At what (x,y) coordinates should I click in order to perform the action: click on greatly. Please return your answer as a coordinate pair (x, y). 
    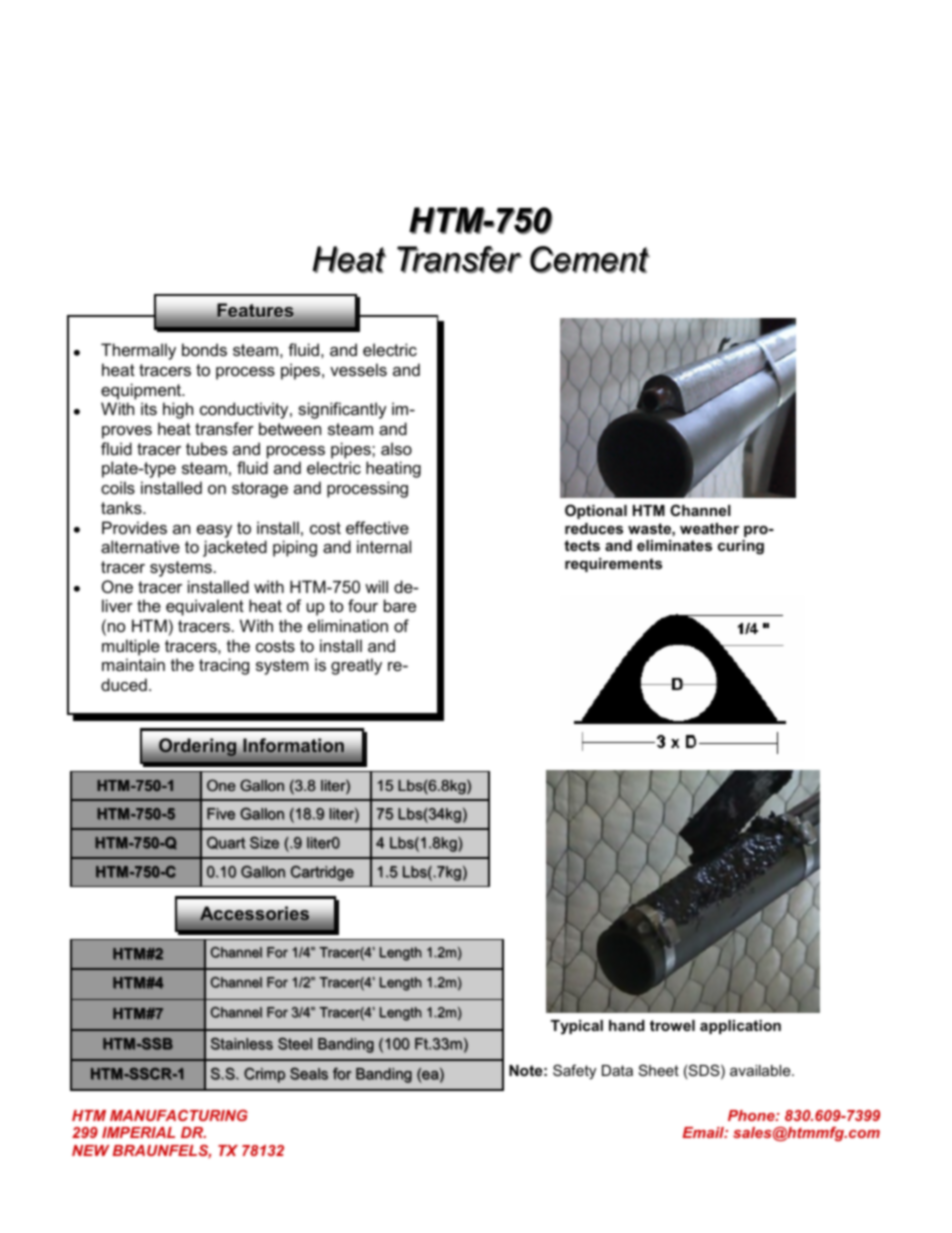
    Looking at the image, I should click on (356, 666).
